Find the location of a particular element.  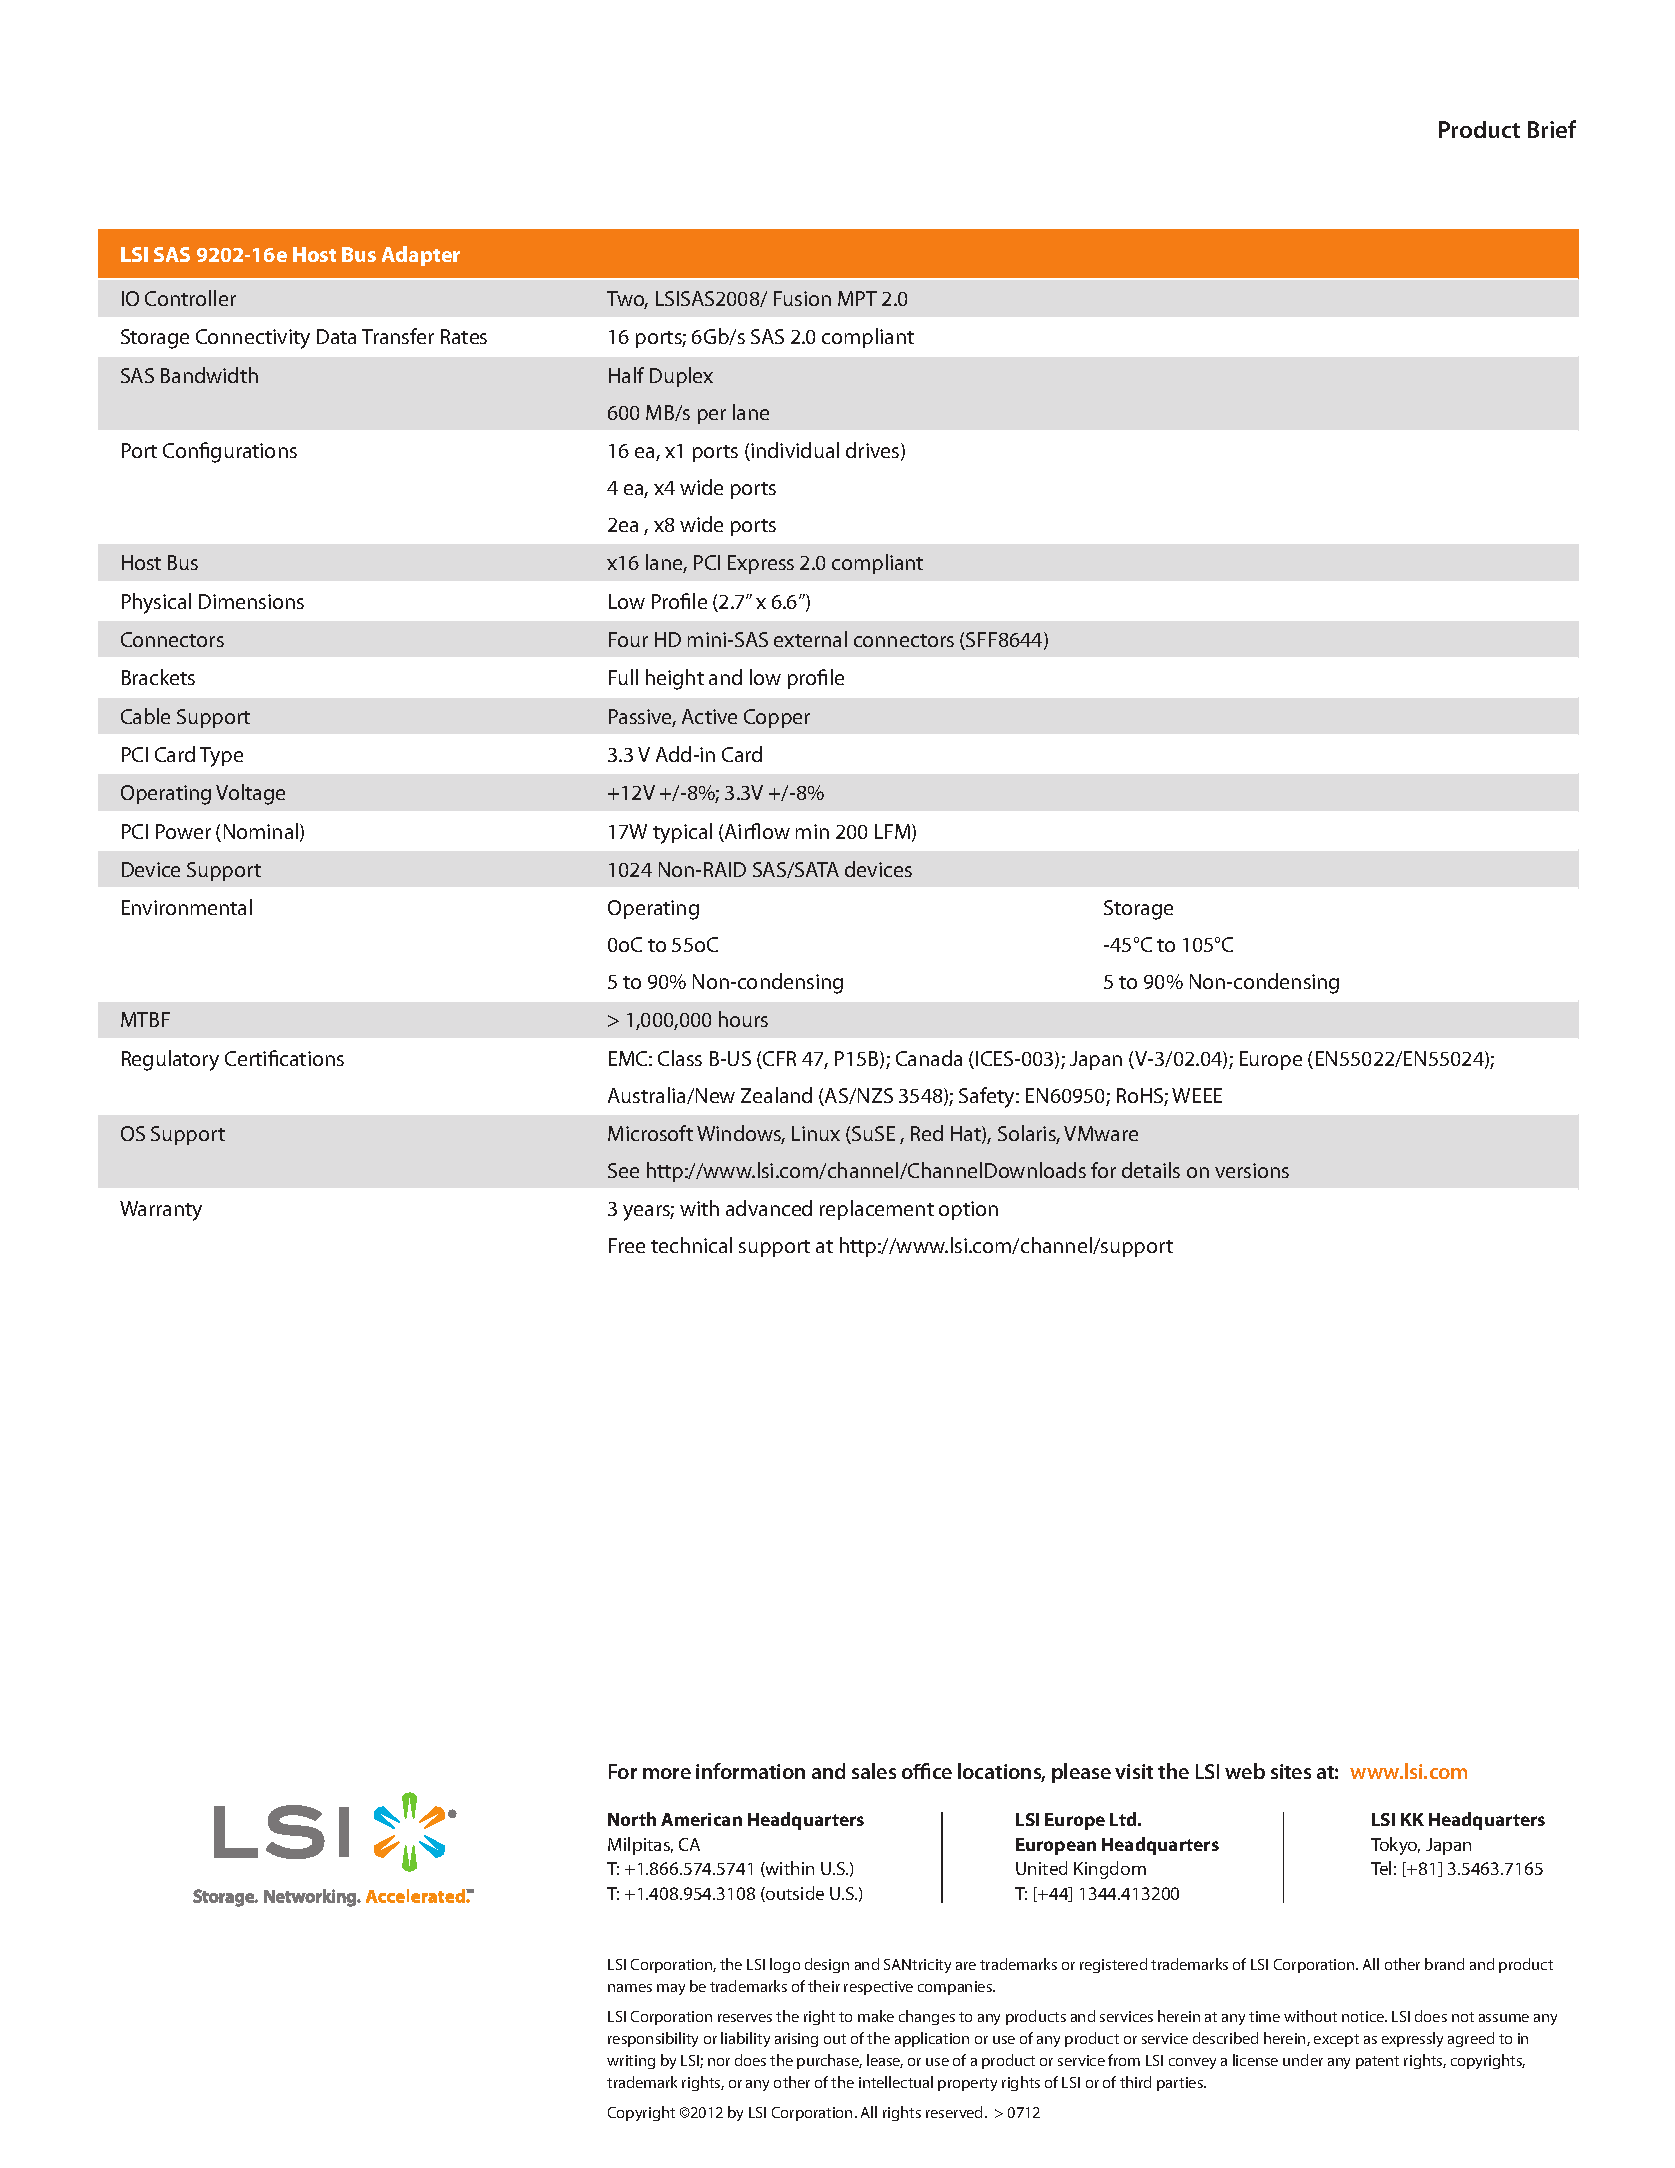

external is located at coordinates (810, 639).
